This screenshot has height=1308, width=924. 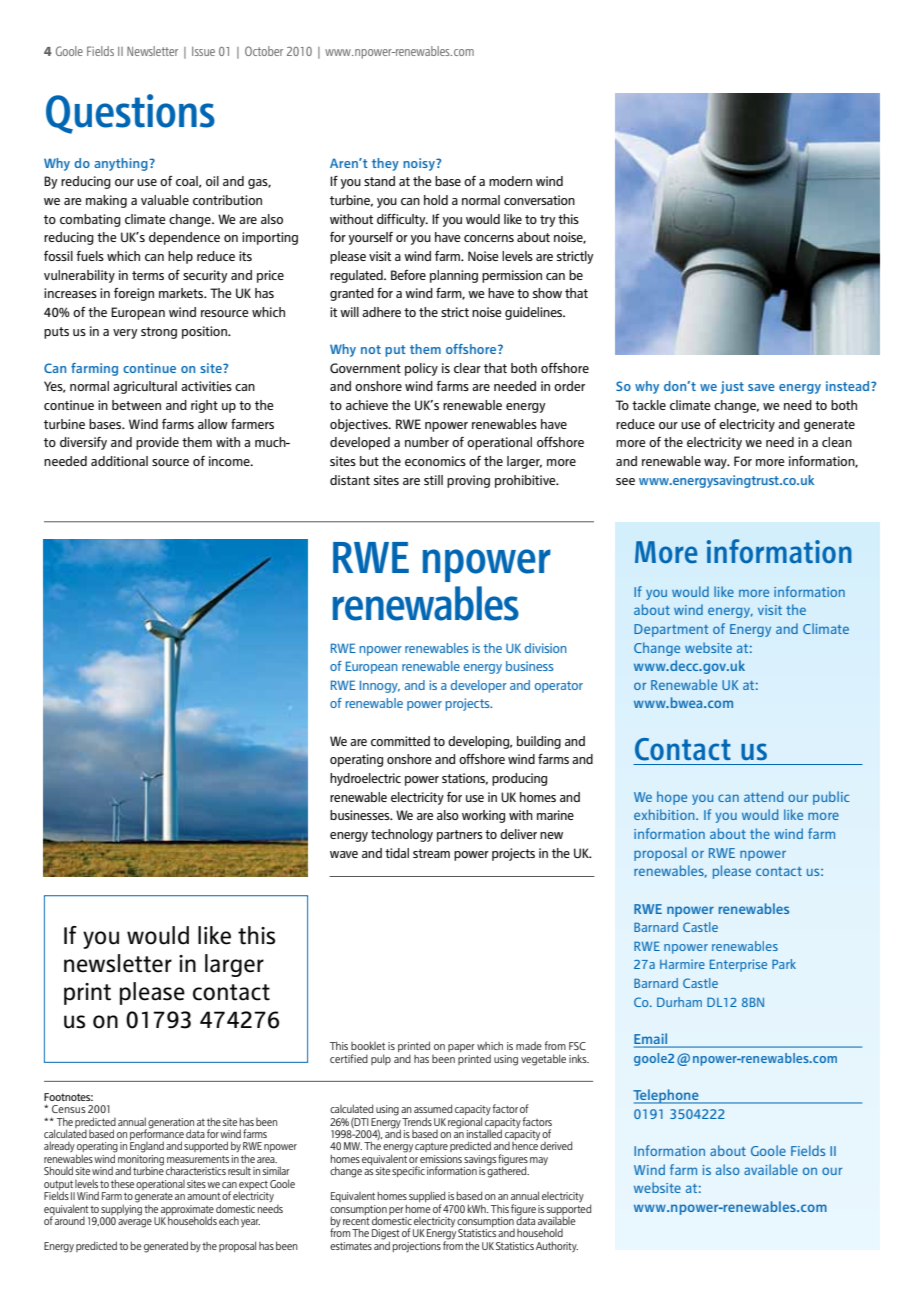 I want to click on wave, so click(x=344, y=854).
